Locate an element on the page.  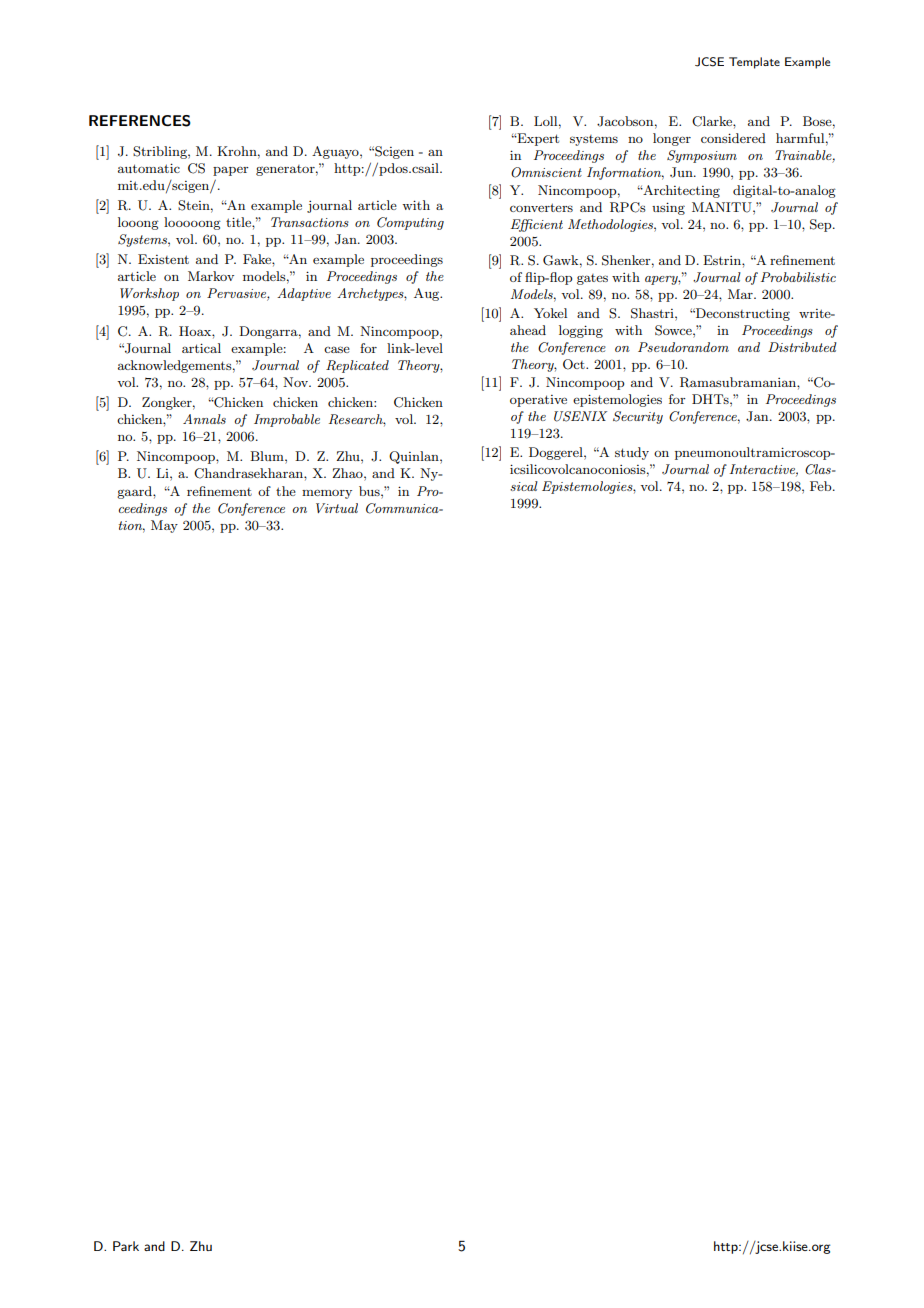
Feb is located at coordinates (822, 486).
